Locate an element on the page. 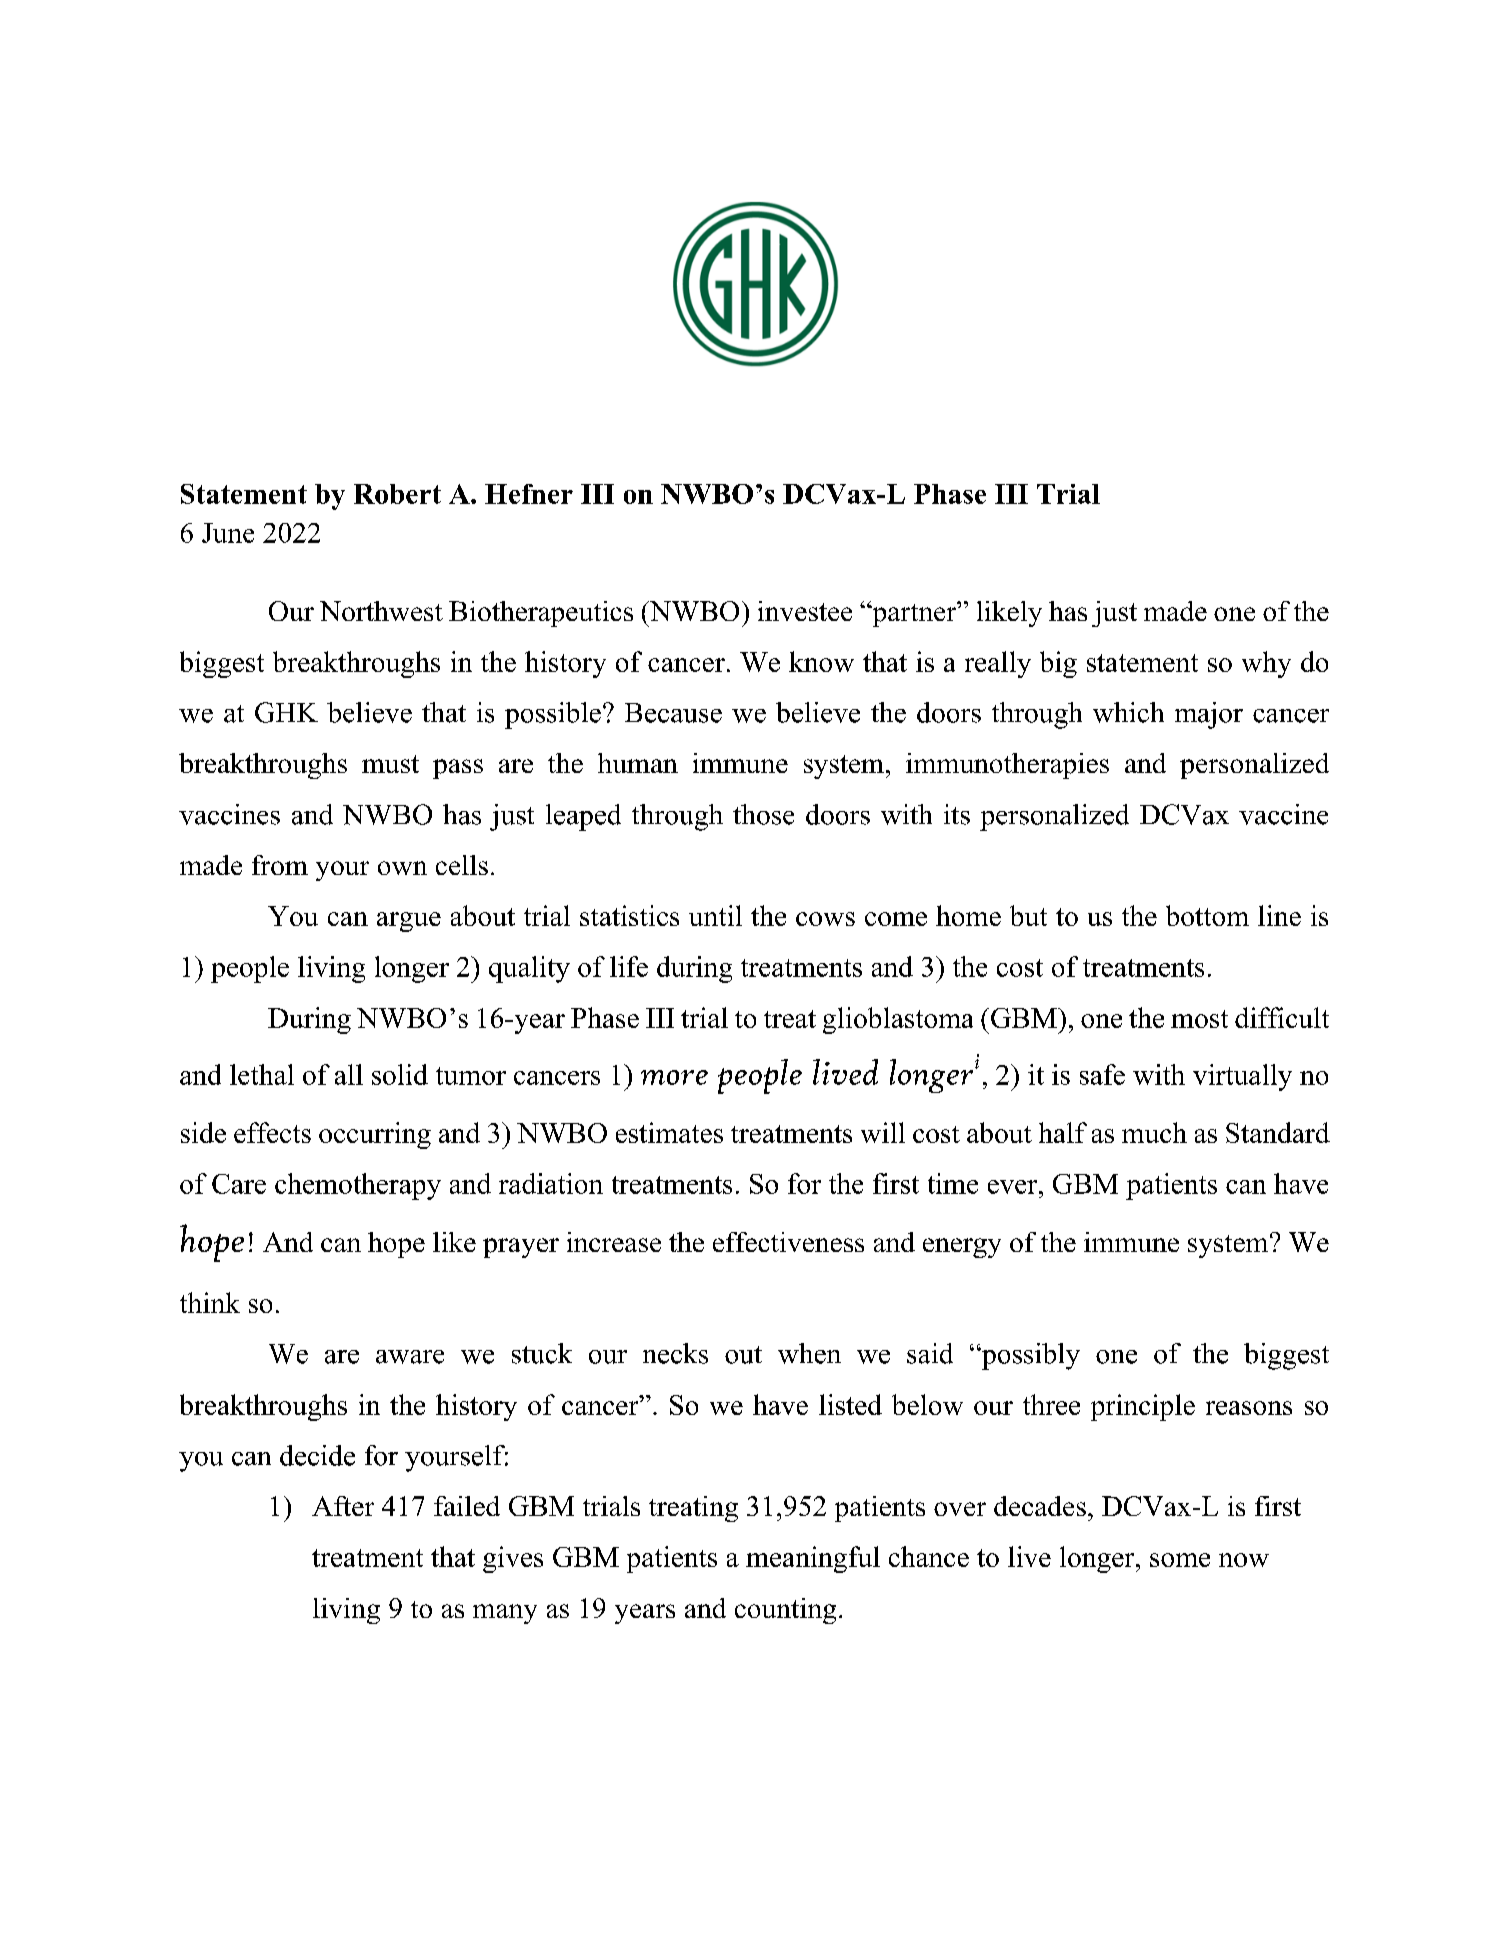  After is located at coordinates (343, 1506).
